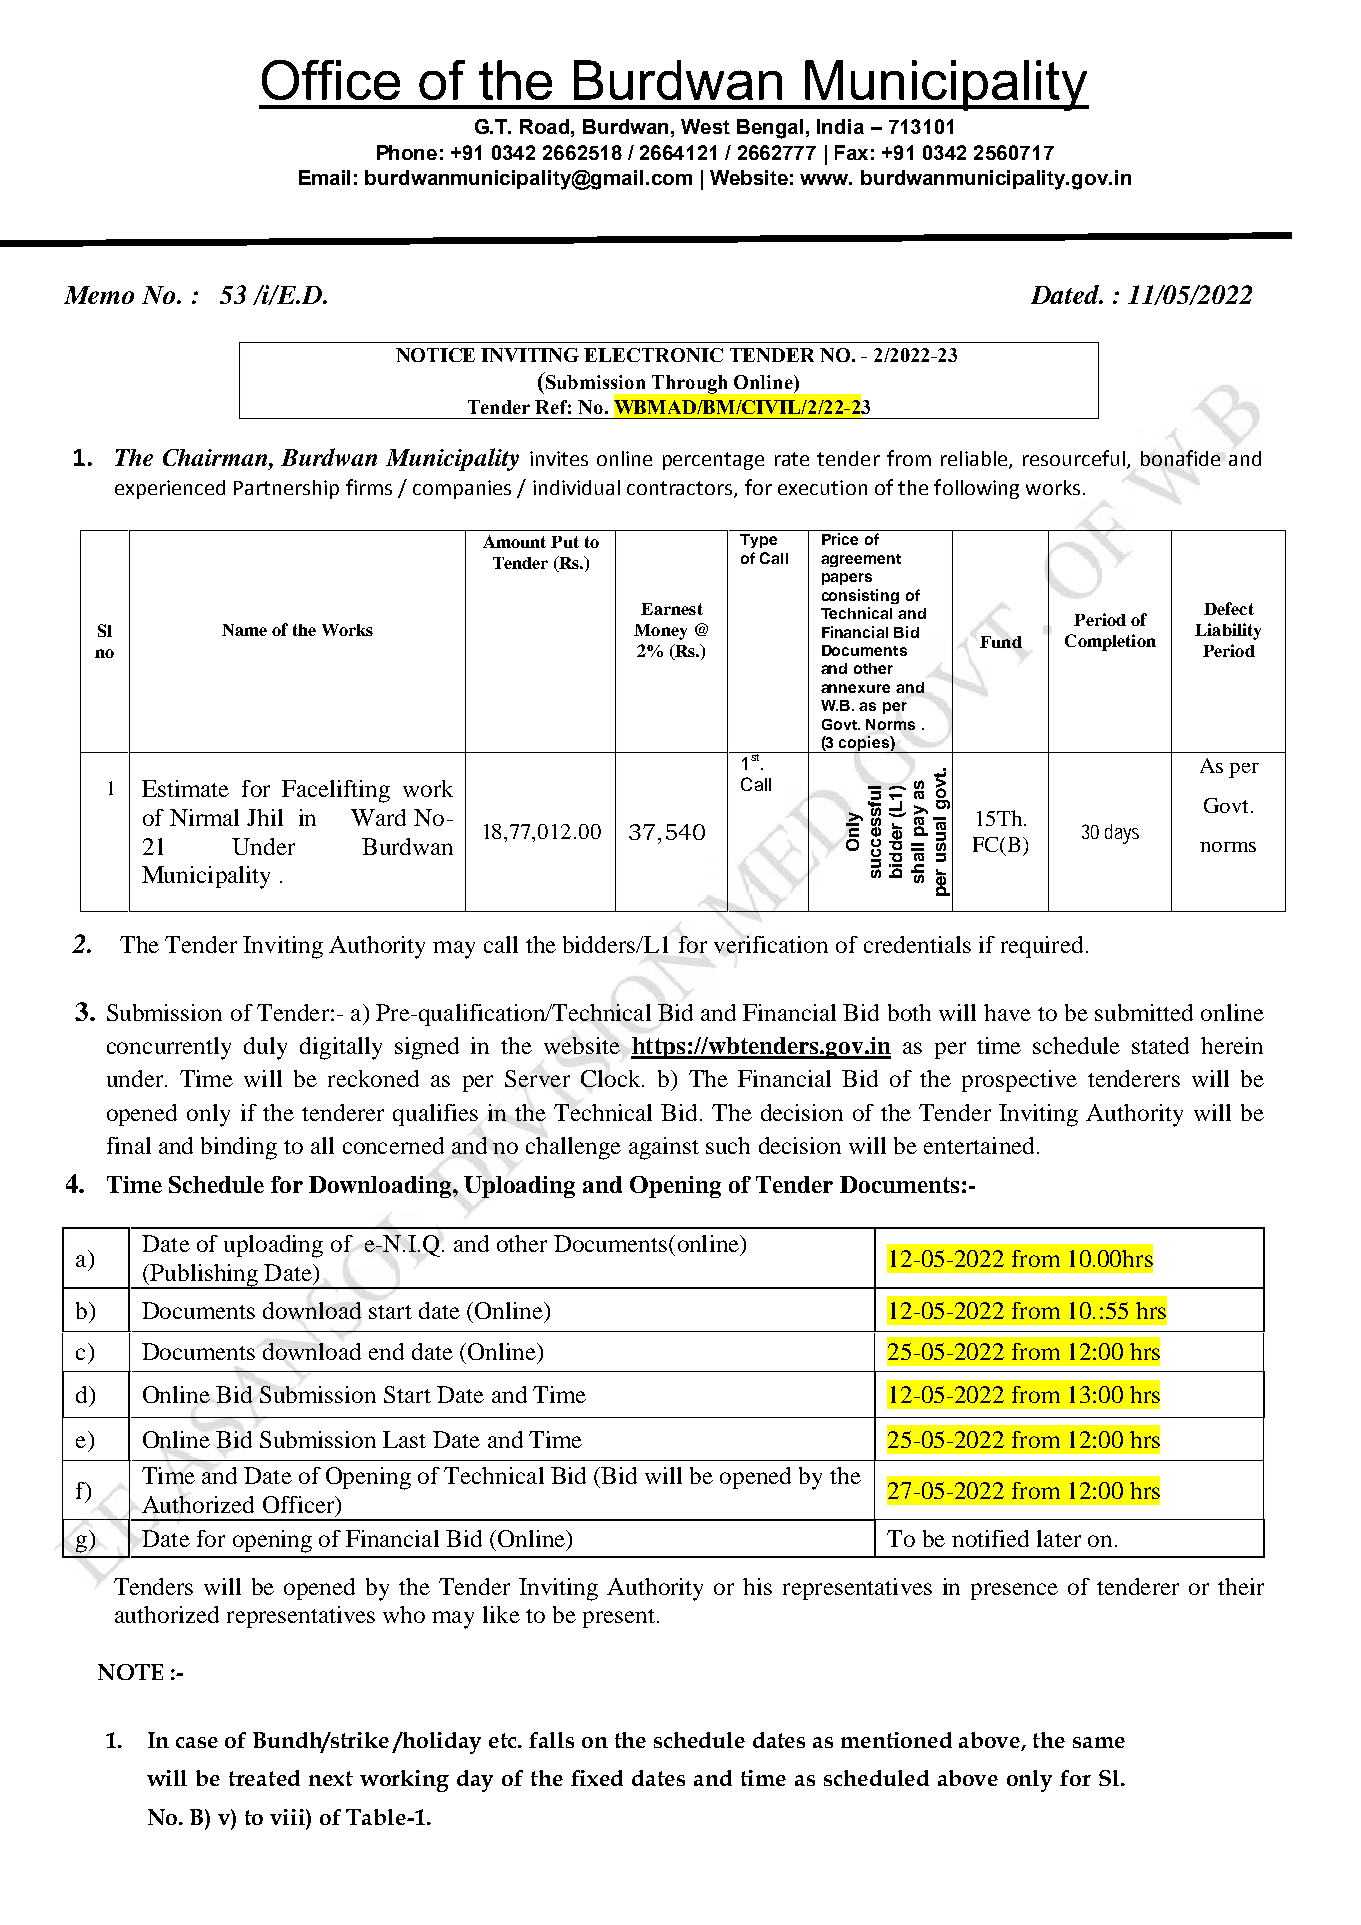 This image has width=1361, height=1925. What do you see at coordinates (197, 1742) in the image?
I see `case` at bounding box center [197, 1742].
